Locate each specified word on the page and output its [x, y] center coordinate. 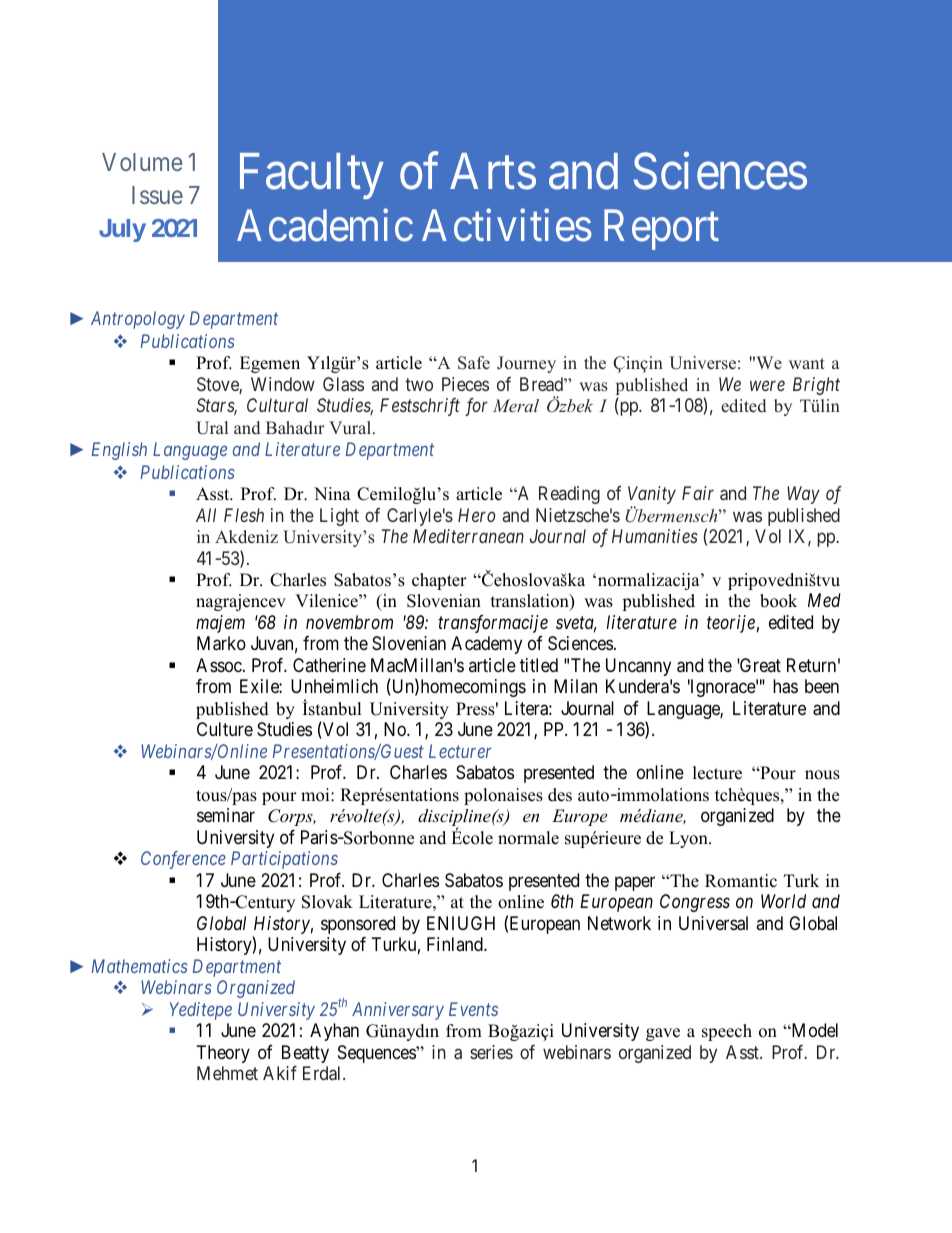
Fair [698, 493]
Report [661, 230]
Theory [223, 1054]
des [560, 795]
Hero [476, 515]
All [206, 515]
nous [822, 775]
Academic [325, 225]
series [491, 1052]
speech [727, 1032]
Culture [225, 729]
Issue [157, 195]
